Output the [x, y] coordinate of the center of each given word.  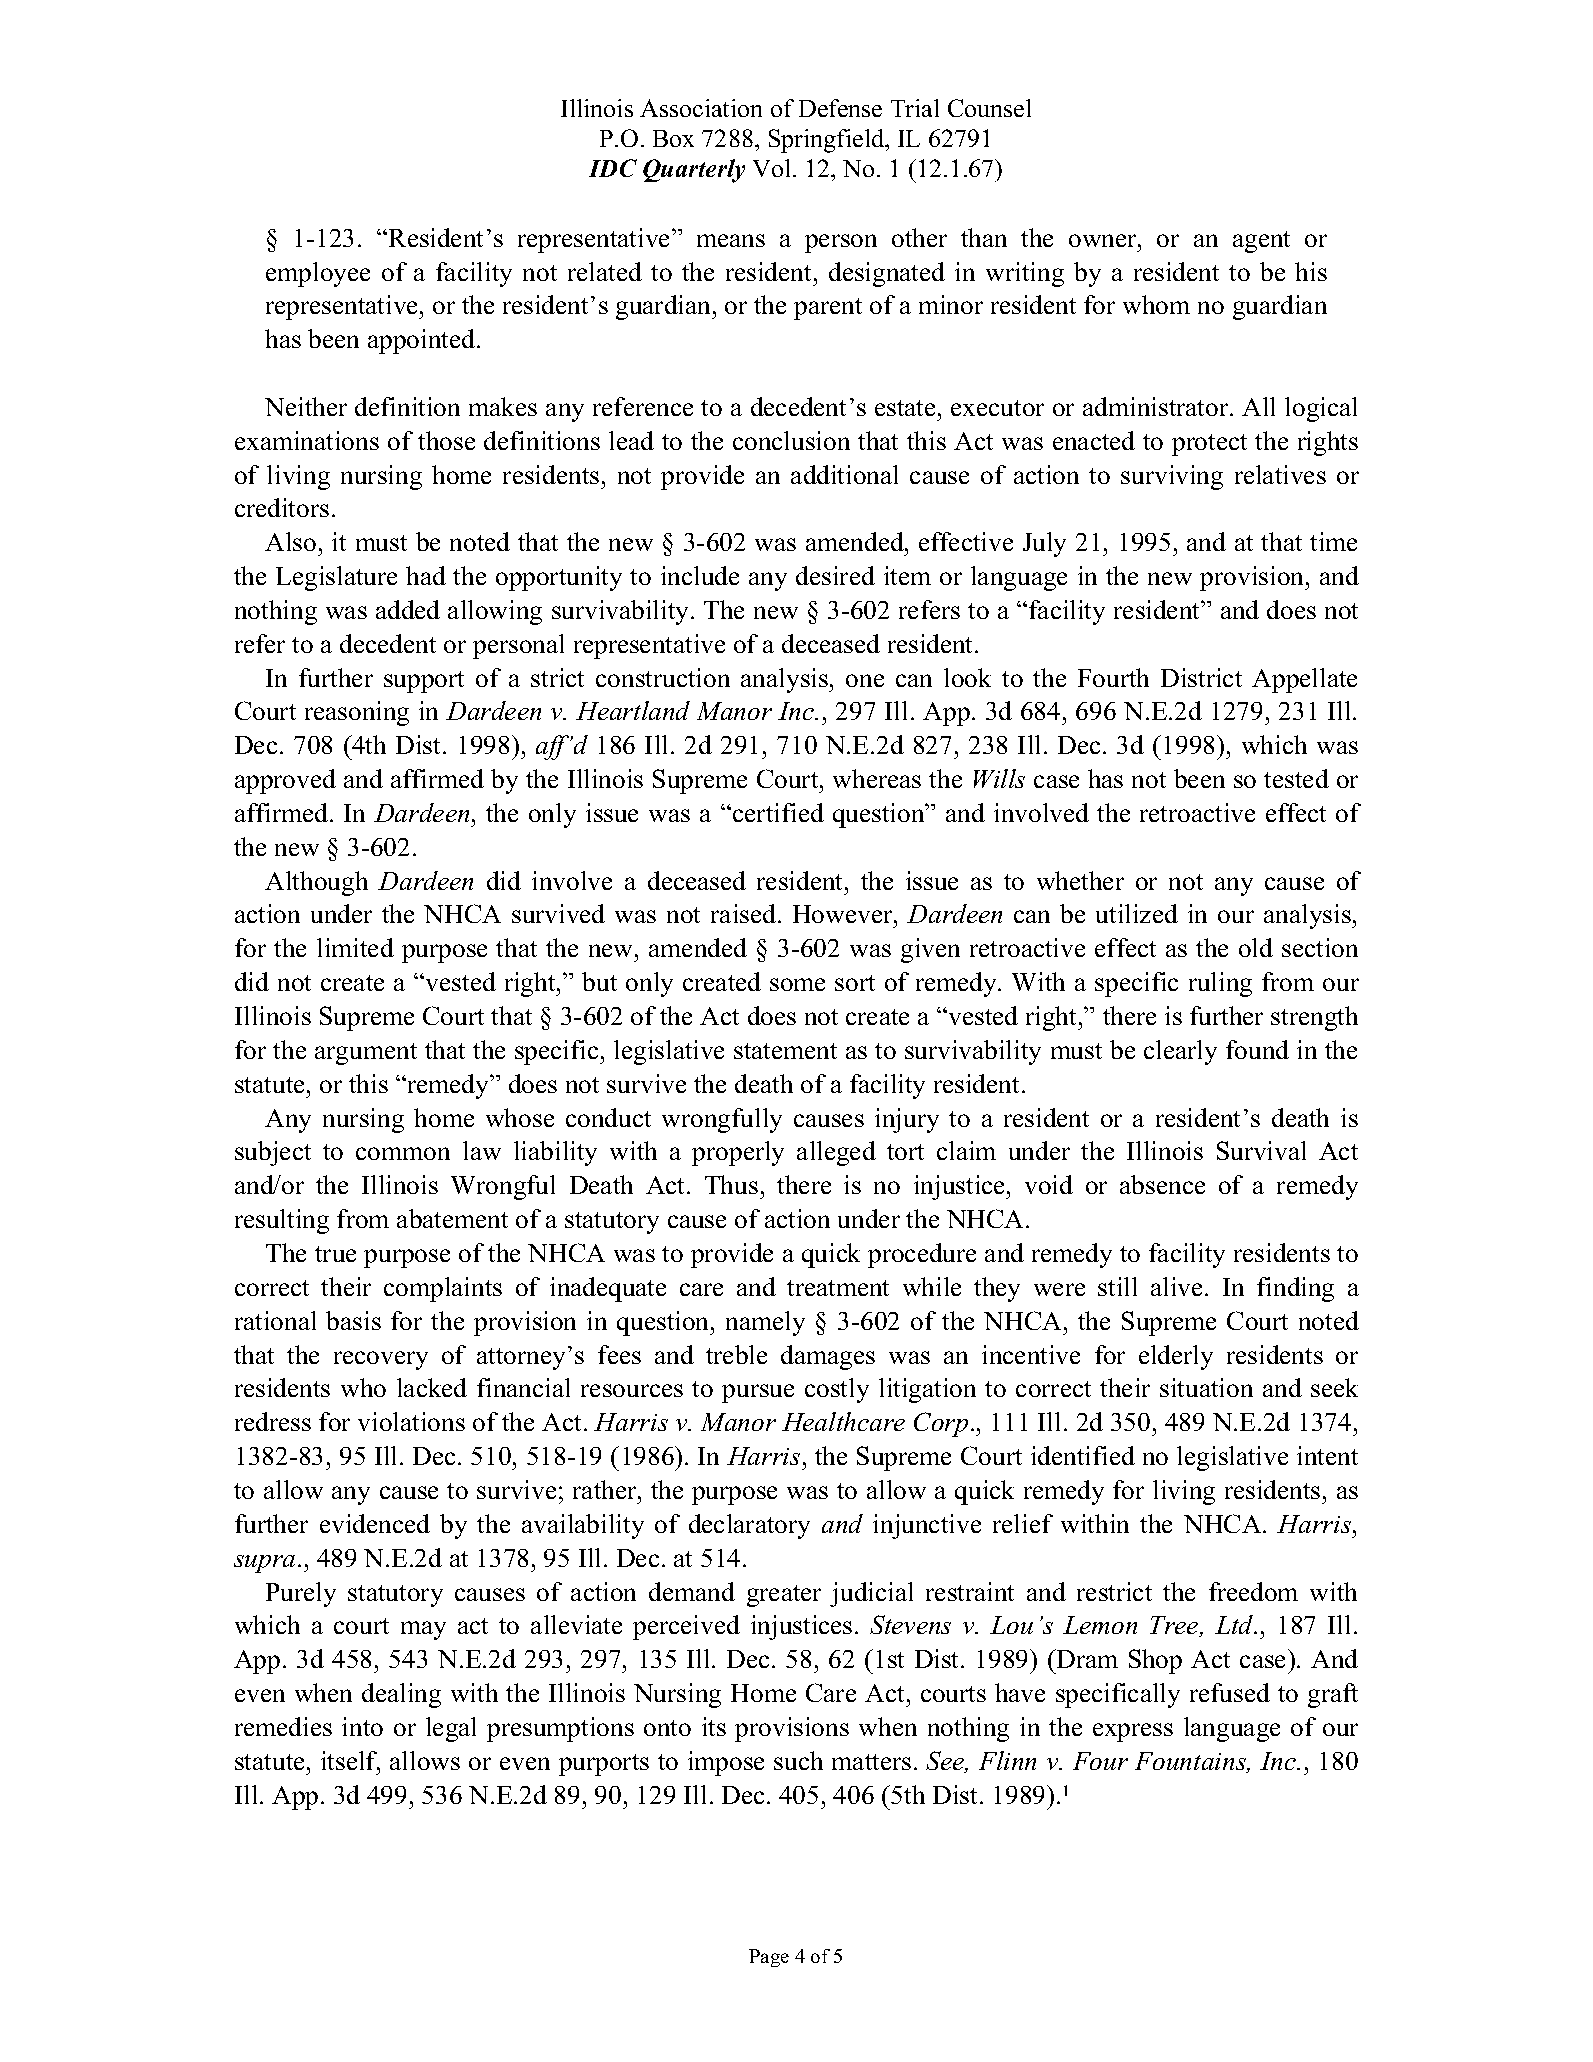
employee [318, 274]
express [1133, 1732]
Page [769, 1958]
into [362, 1726]
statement [785, 1051]
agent [1261, 242]
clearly [1180, 1052]
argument [366, 1054]
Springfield [828, 141]
